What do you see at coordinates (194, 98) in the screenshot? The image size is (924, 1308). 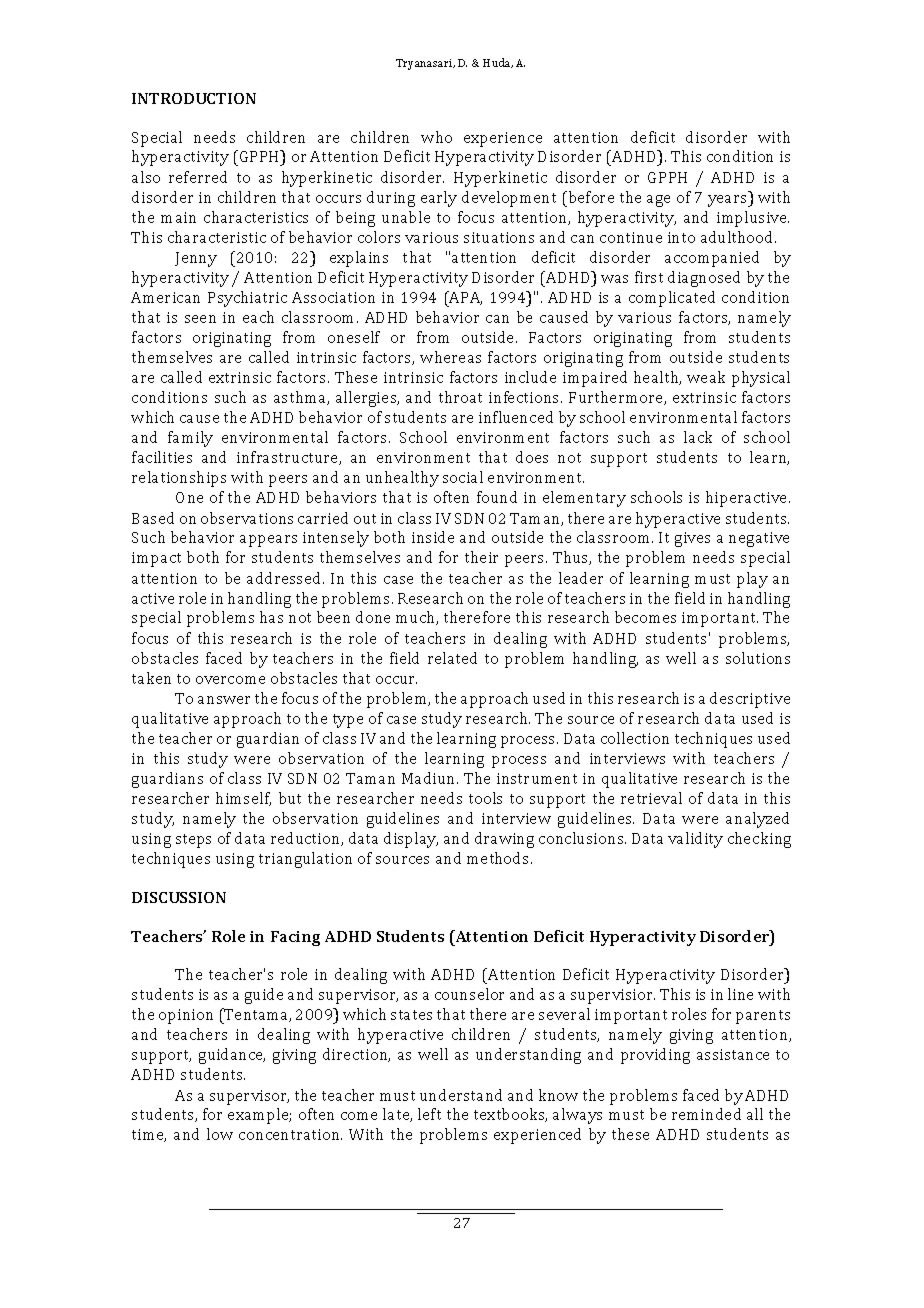 I see `INTRODUCTION` at bounding box center [194, 98].
